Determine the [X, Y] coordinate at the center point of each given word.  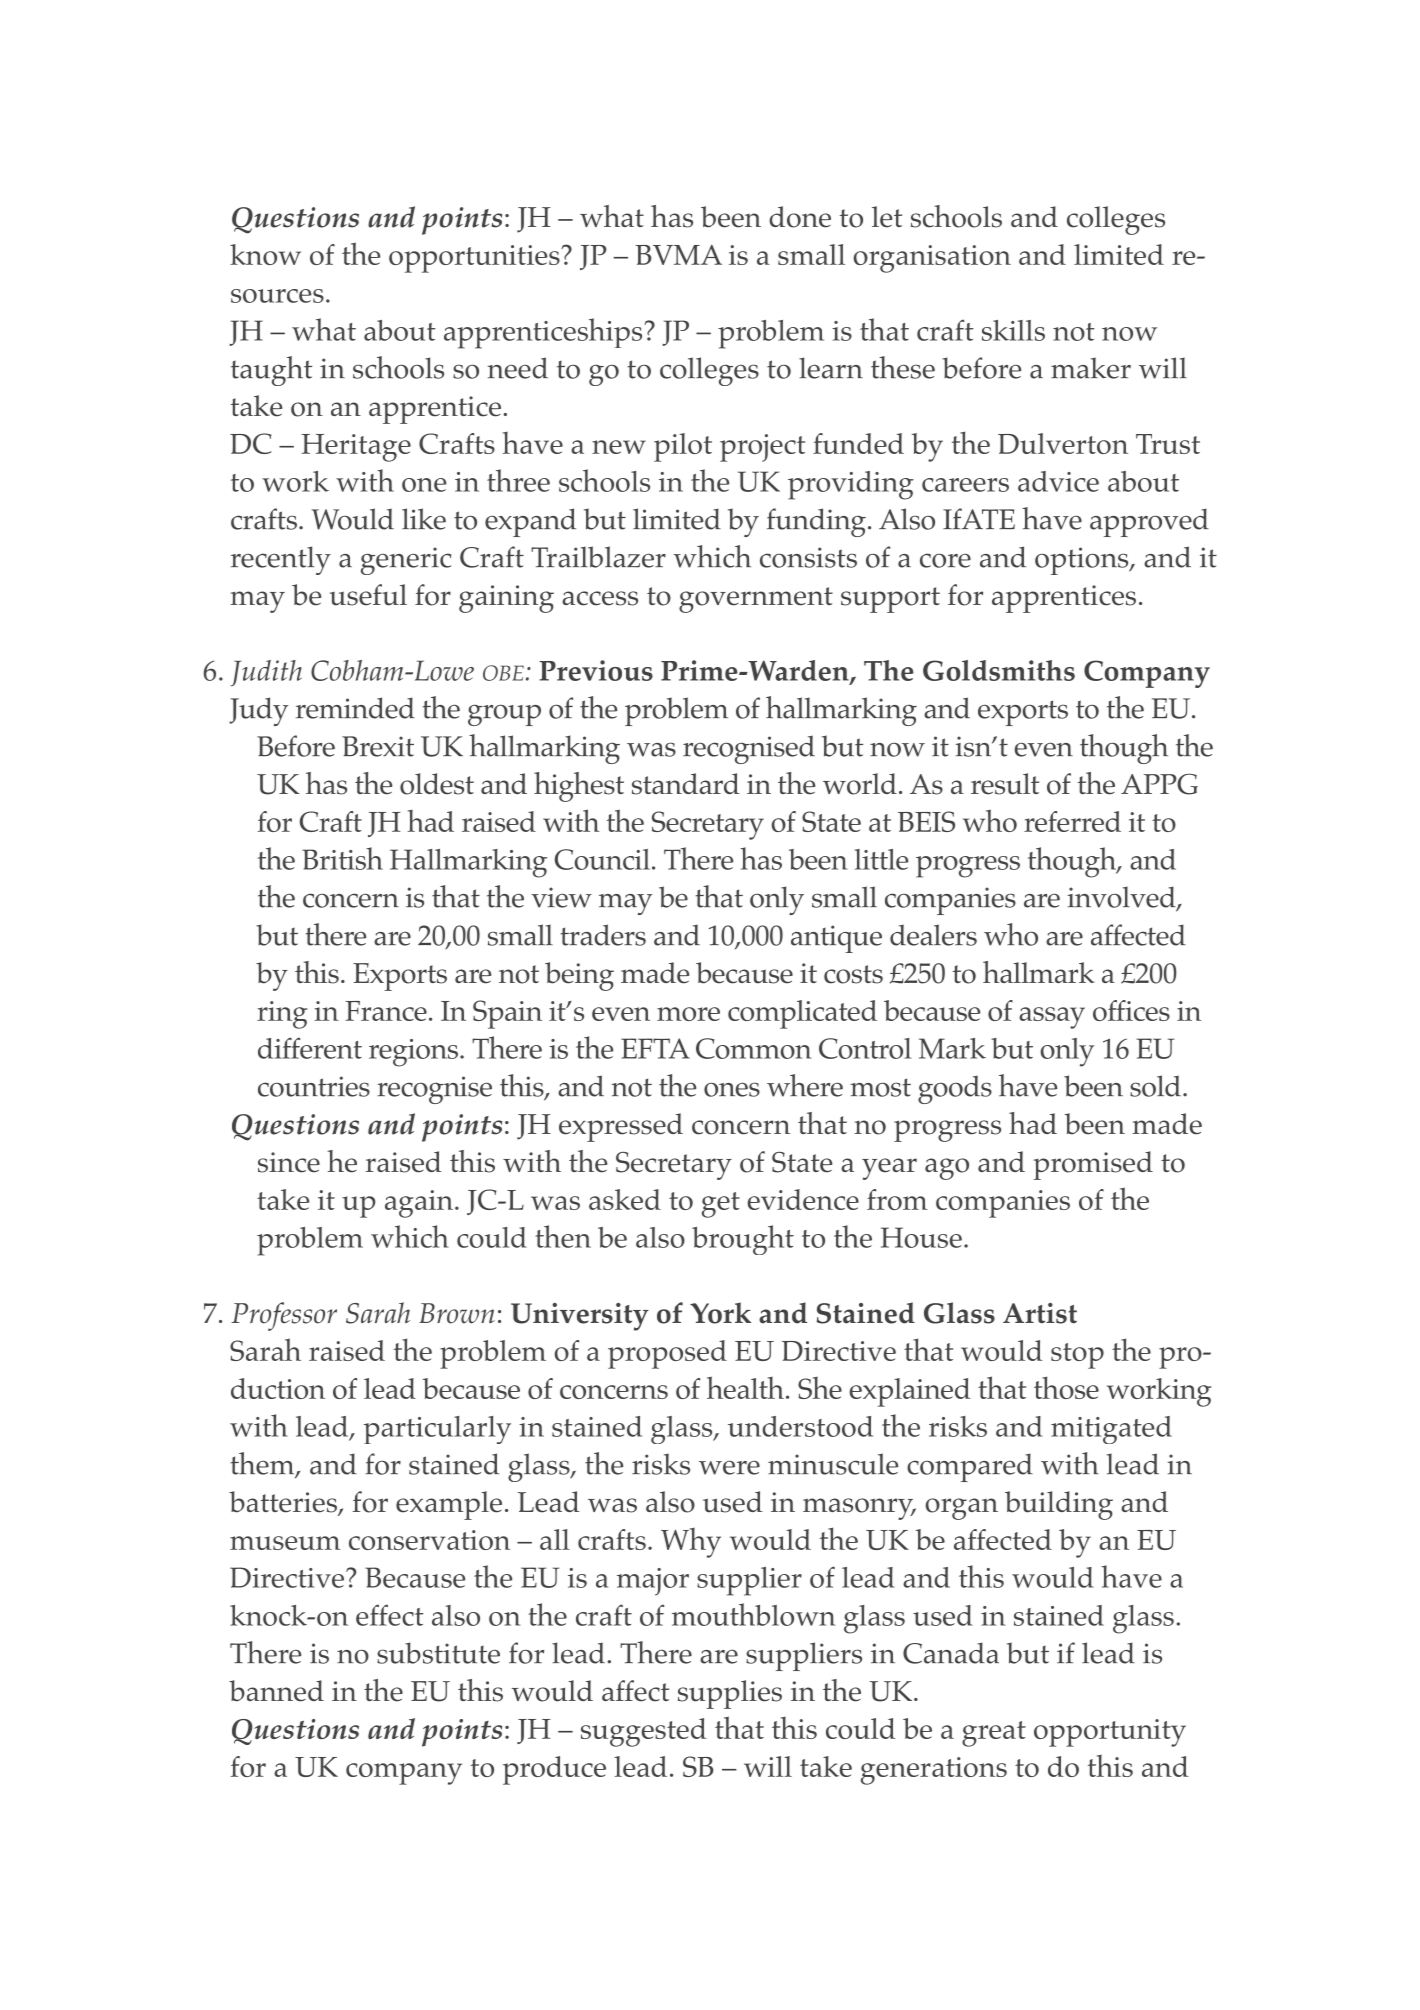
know [265, 254]
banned [276, 1691]
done [800, 217]
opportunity [1110, 1733]
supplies [730, 1694]
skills [1013, 330]
